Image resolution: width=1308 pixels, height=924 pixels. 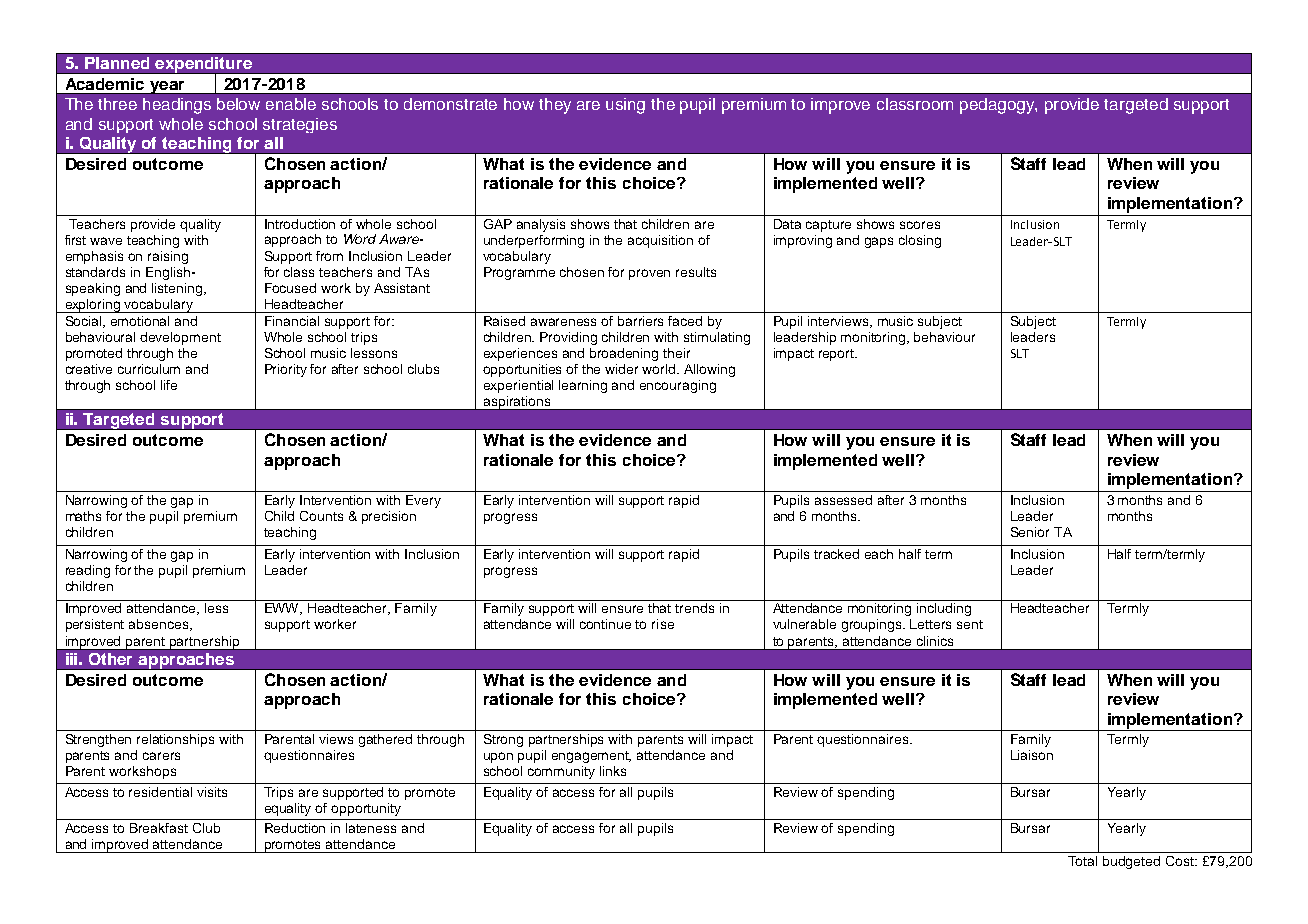 I want to click on continue, so click(x=605, y=624).
